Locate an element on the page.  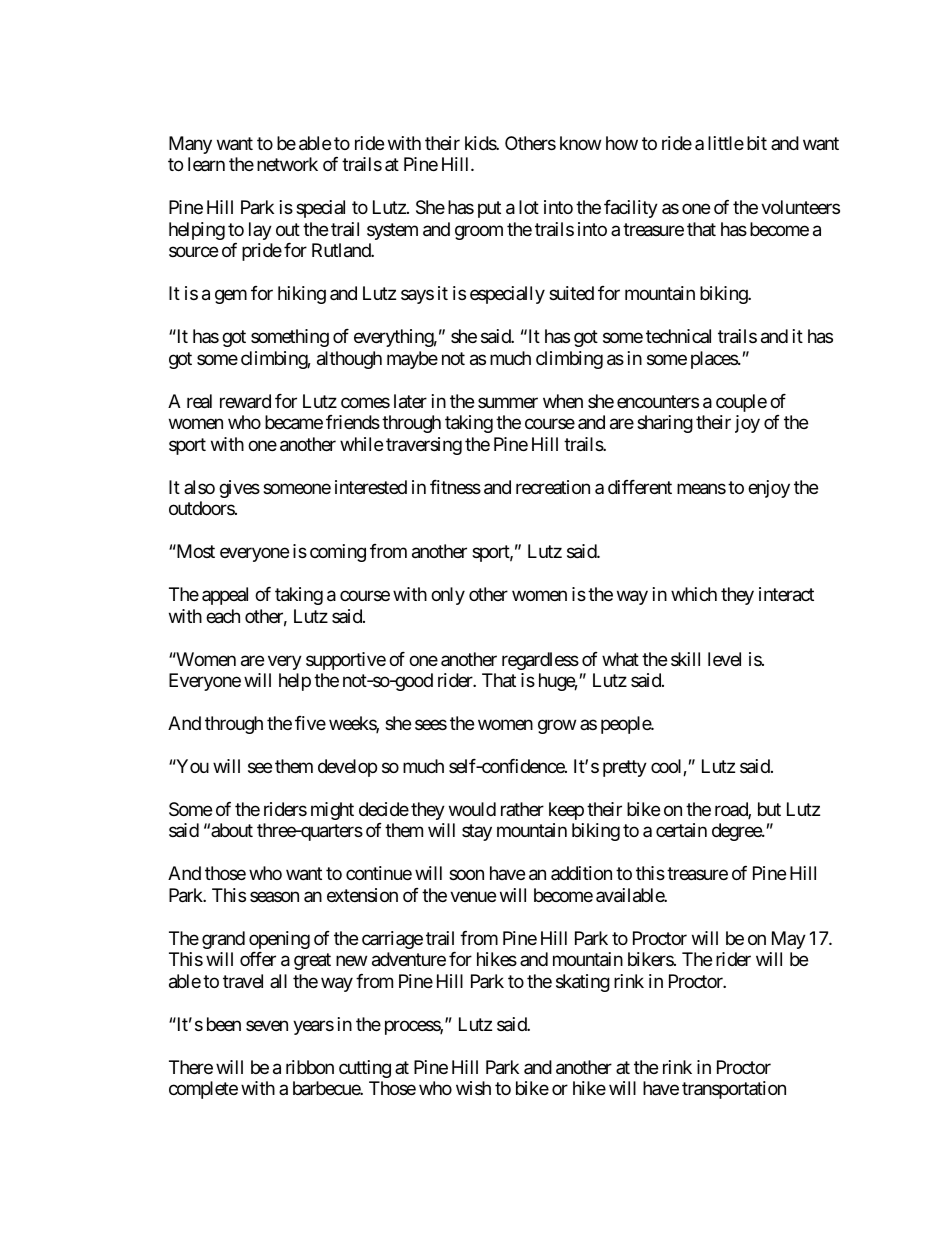
wish is located at coordinates (473, 1088).
